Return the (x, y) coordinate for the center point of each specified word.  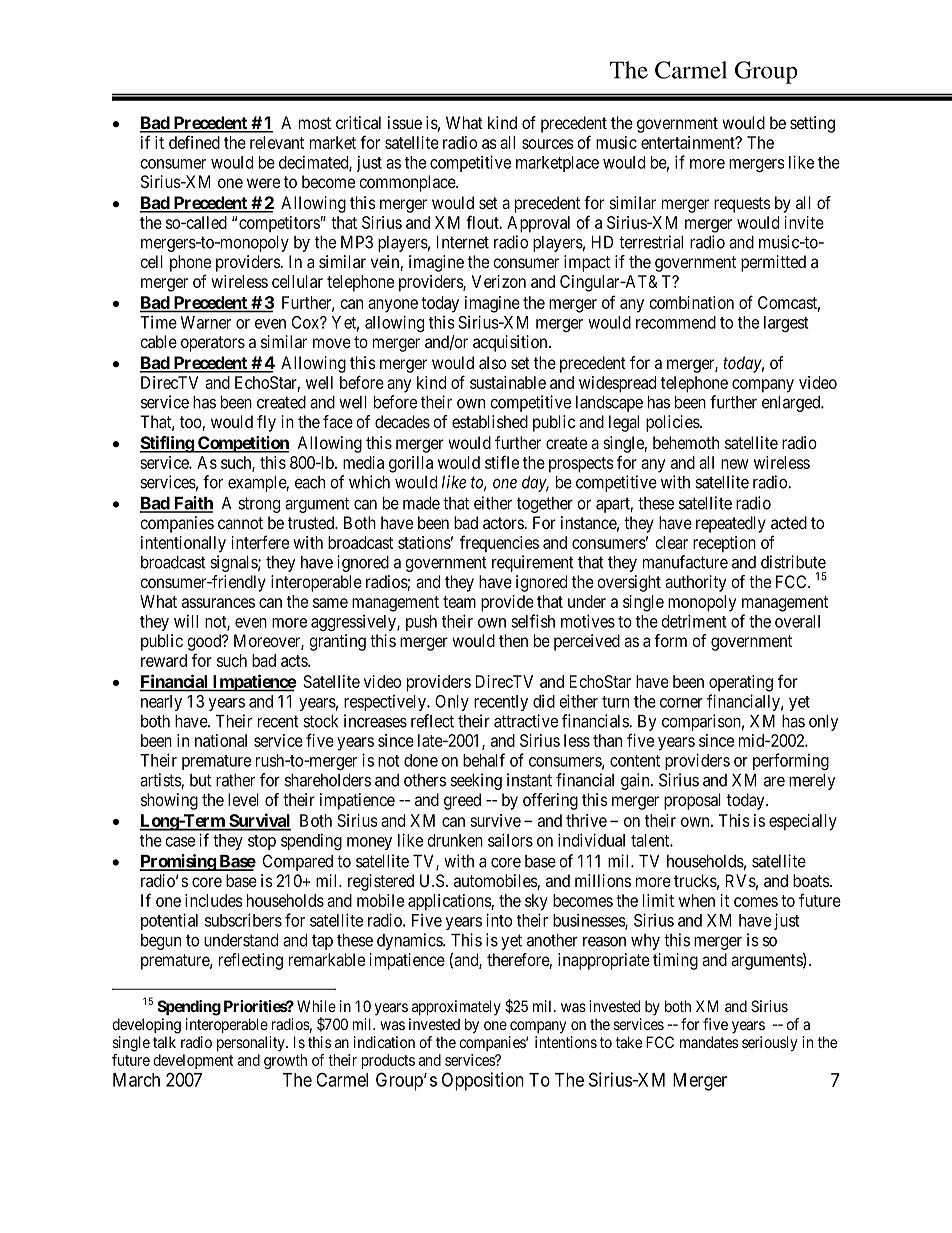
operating (741, 683)
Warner (205, 322)
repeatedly (731, 524)
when (697, 900)
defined (194, 142)
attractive (526, 721)
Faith (192, 504)
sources (548, 144)
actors (503, 523)
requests (742, 205)
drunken (455, 840)
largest (786, 324)
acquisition (511, 343)
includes (214, 900)
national (221, 740)
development (193, 1061)
